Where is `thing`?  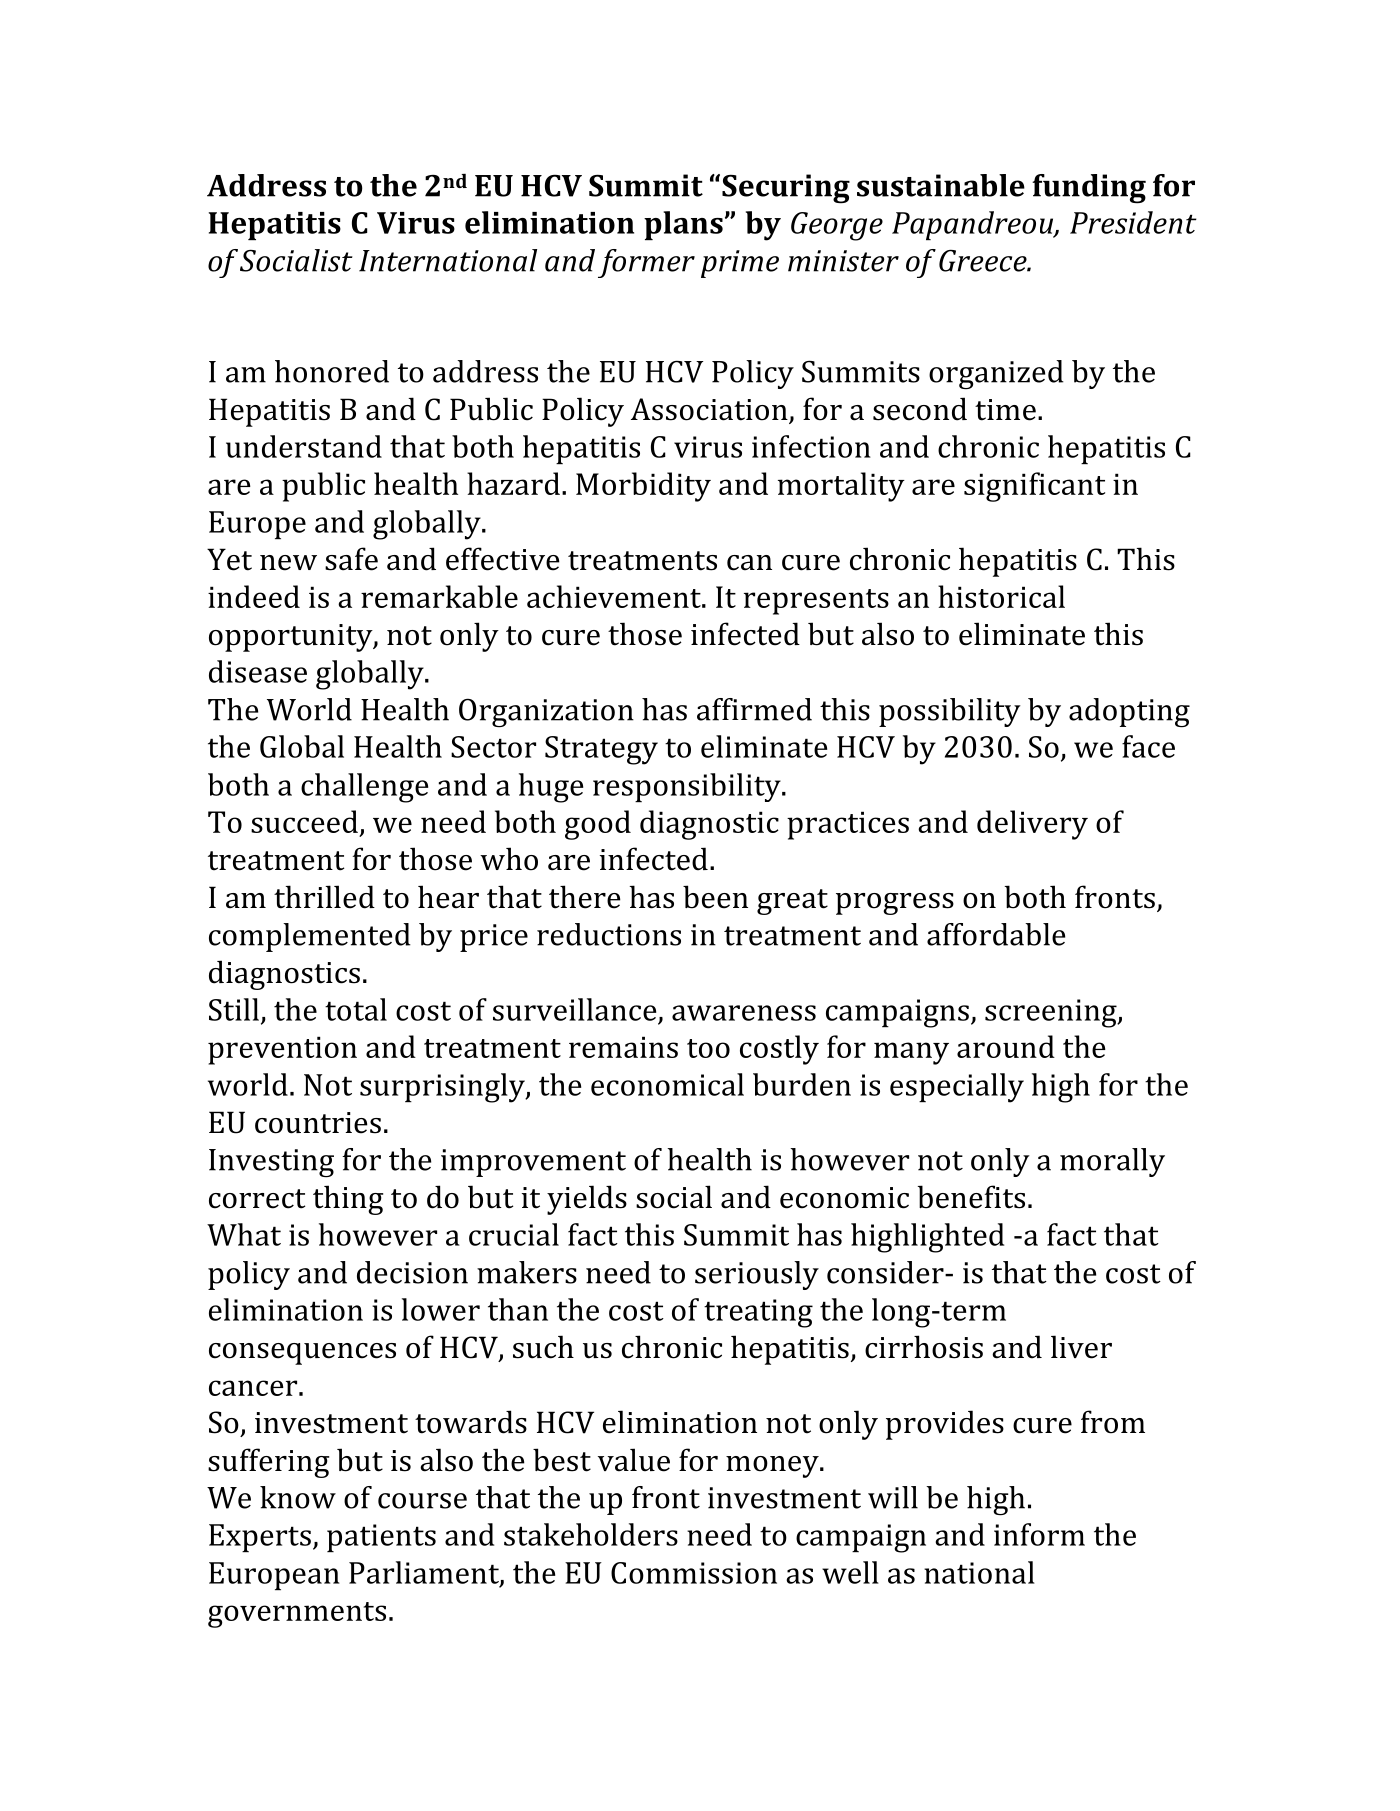
thing is located at coordinates (348, 1200).
